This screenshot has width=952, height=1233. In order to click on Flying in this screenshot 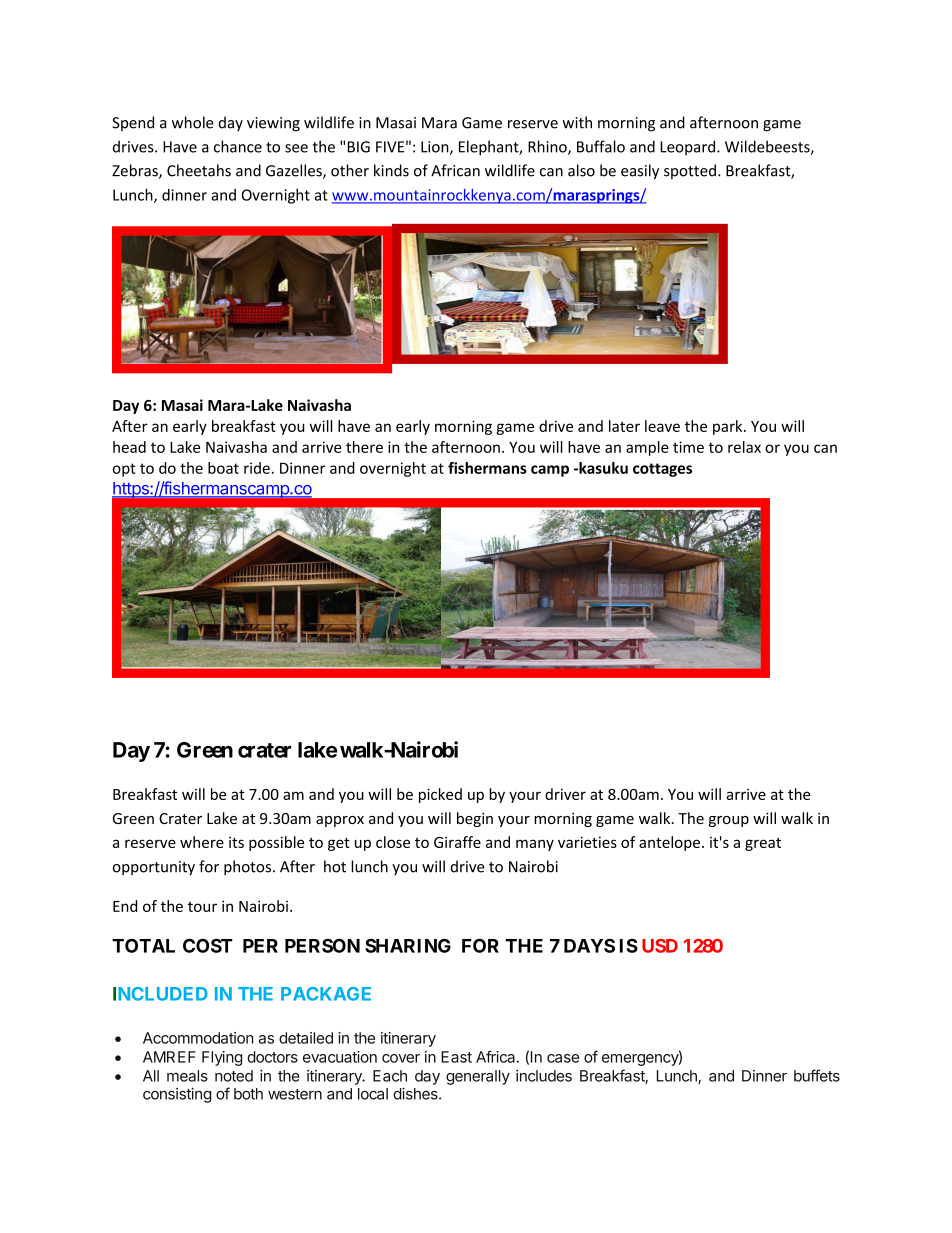, I will do `click(222, 1058)`.
